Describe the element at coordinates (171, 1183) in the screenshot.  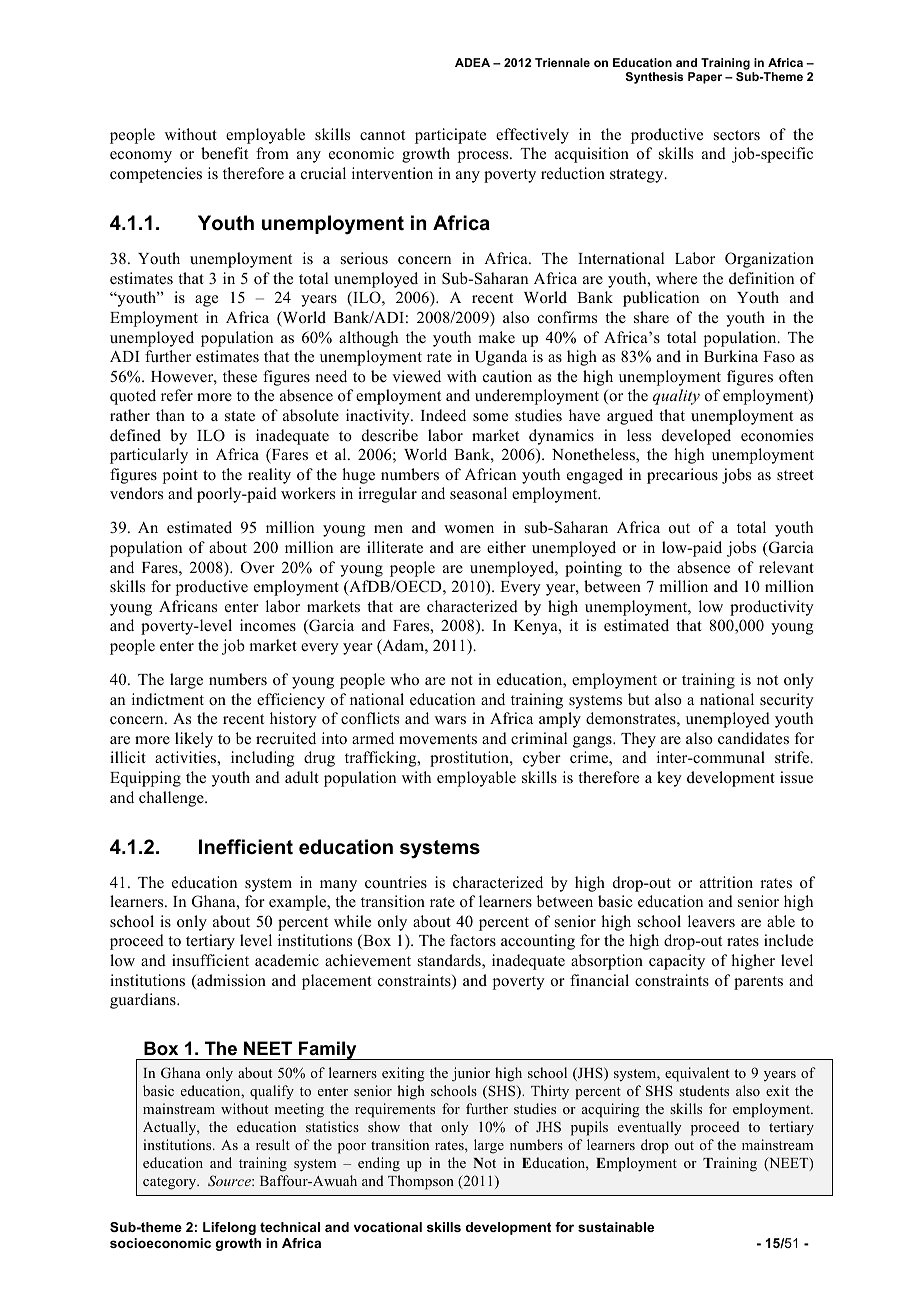
I see `category` at that location.
